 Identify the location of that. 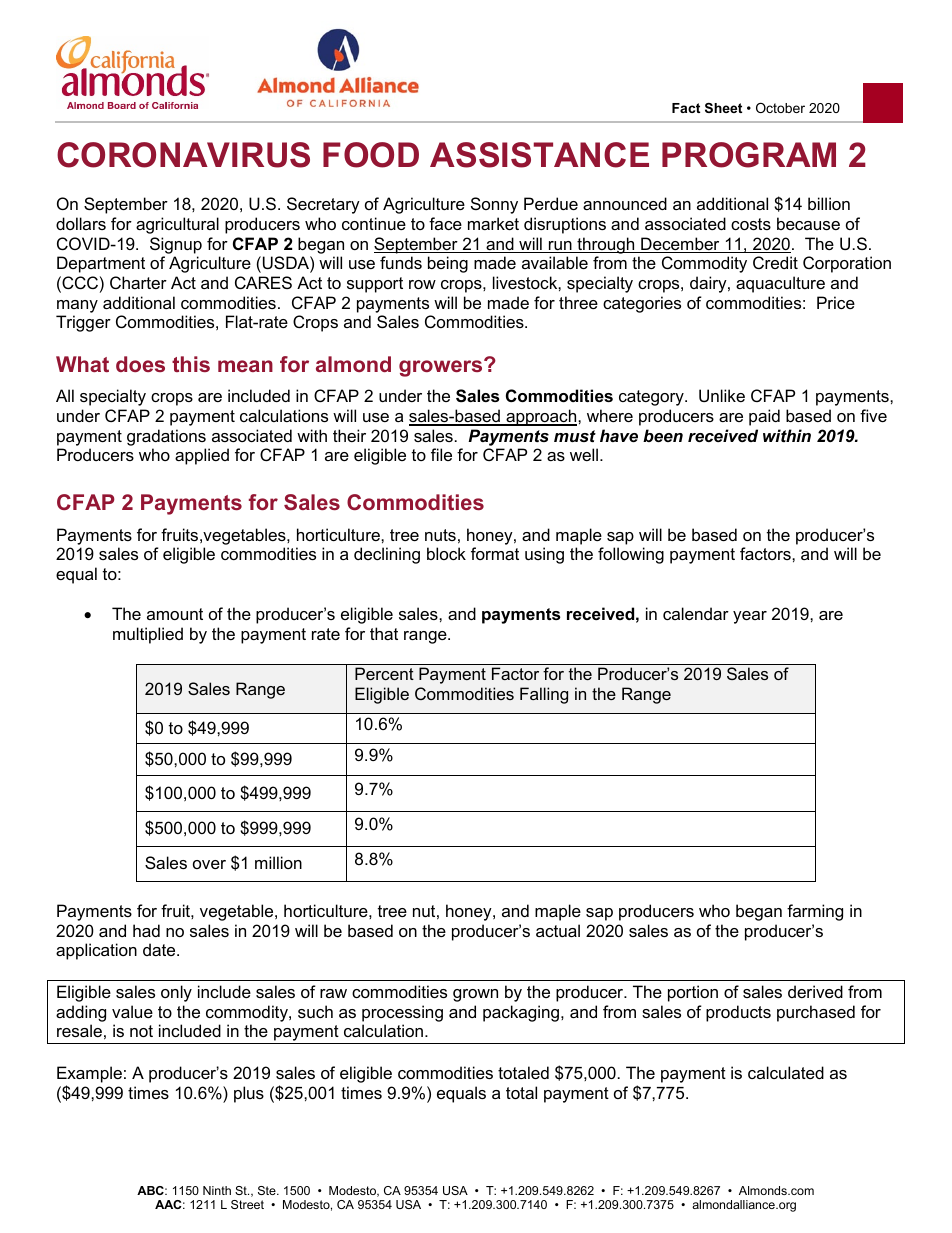
(384, 633).
